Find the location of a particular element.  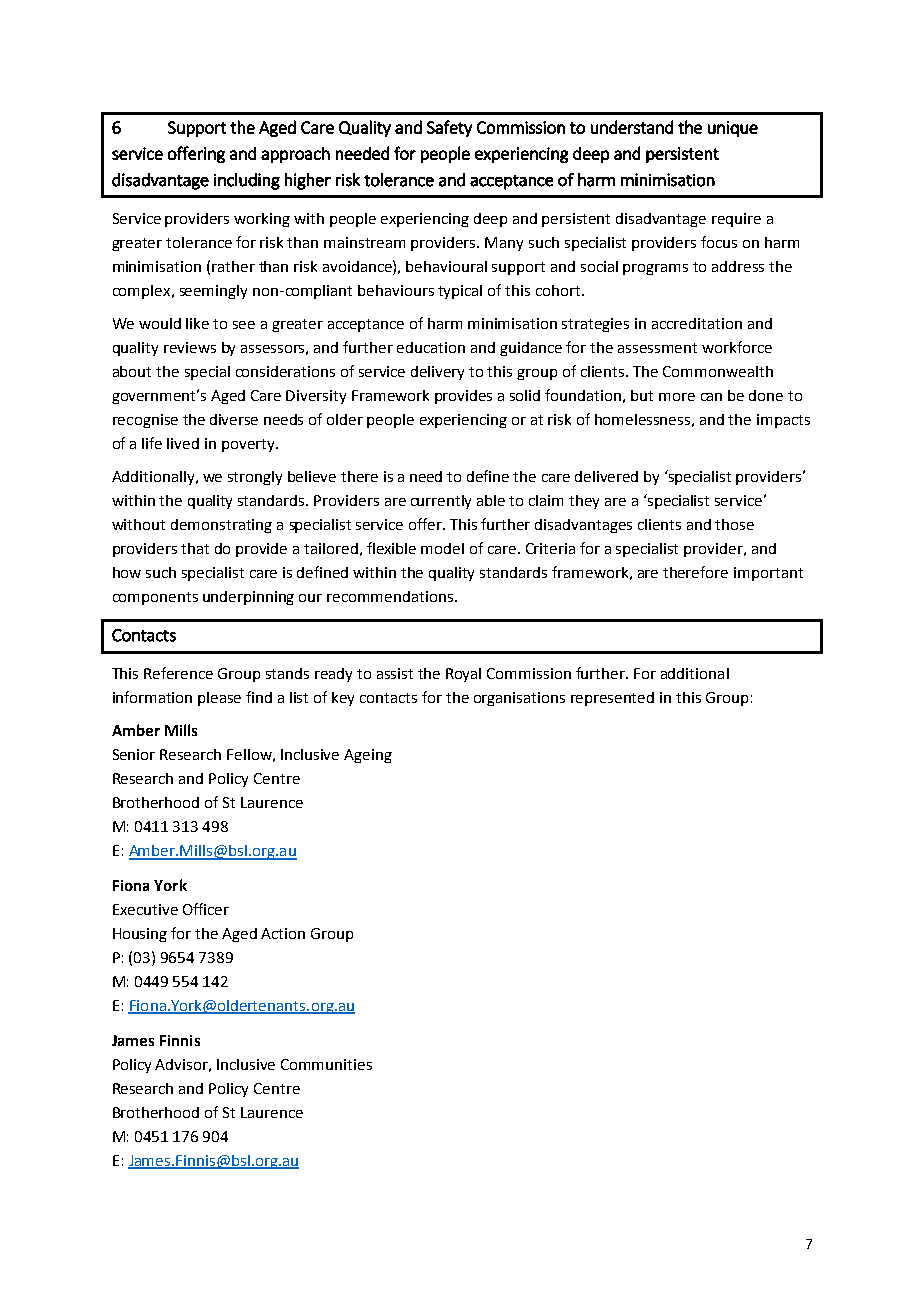

lived is located at coordinates (183, 443).
